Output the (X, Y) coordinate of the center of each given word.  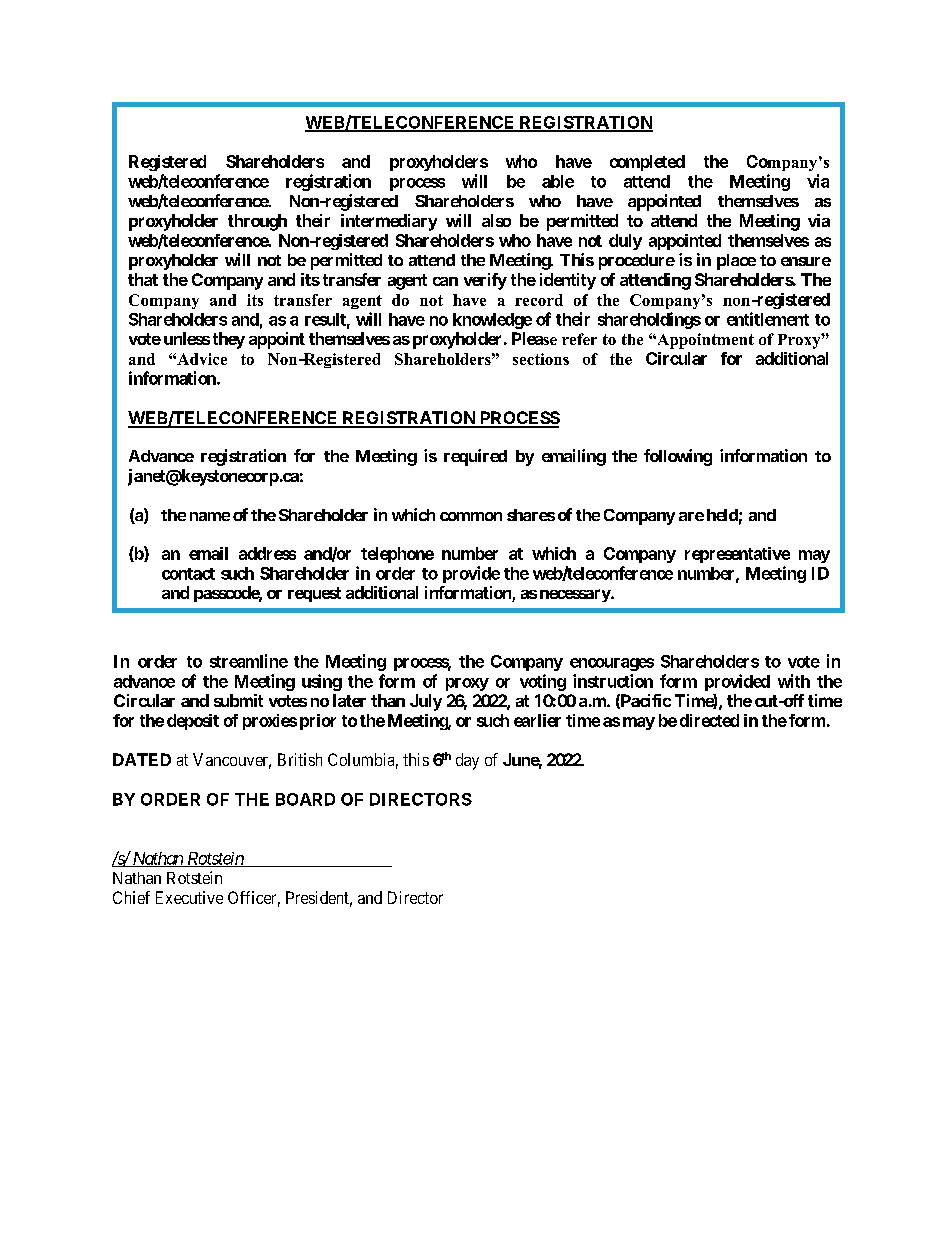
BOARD (305, 799)
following (678, 457)
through (257, 222)
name (210, 516)
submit (238, 700)
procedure (637, 262)
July (426, 702)
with (794, 681)
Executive (189, 897)
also (496, 220)
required (475, 457)
